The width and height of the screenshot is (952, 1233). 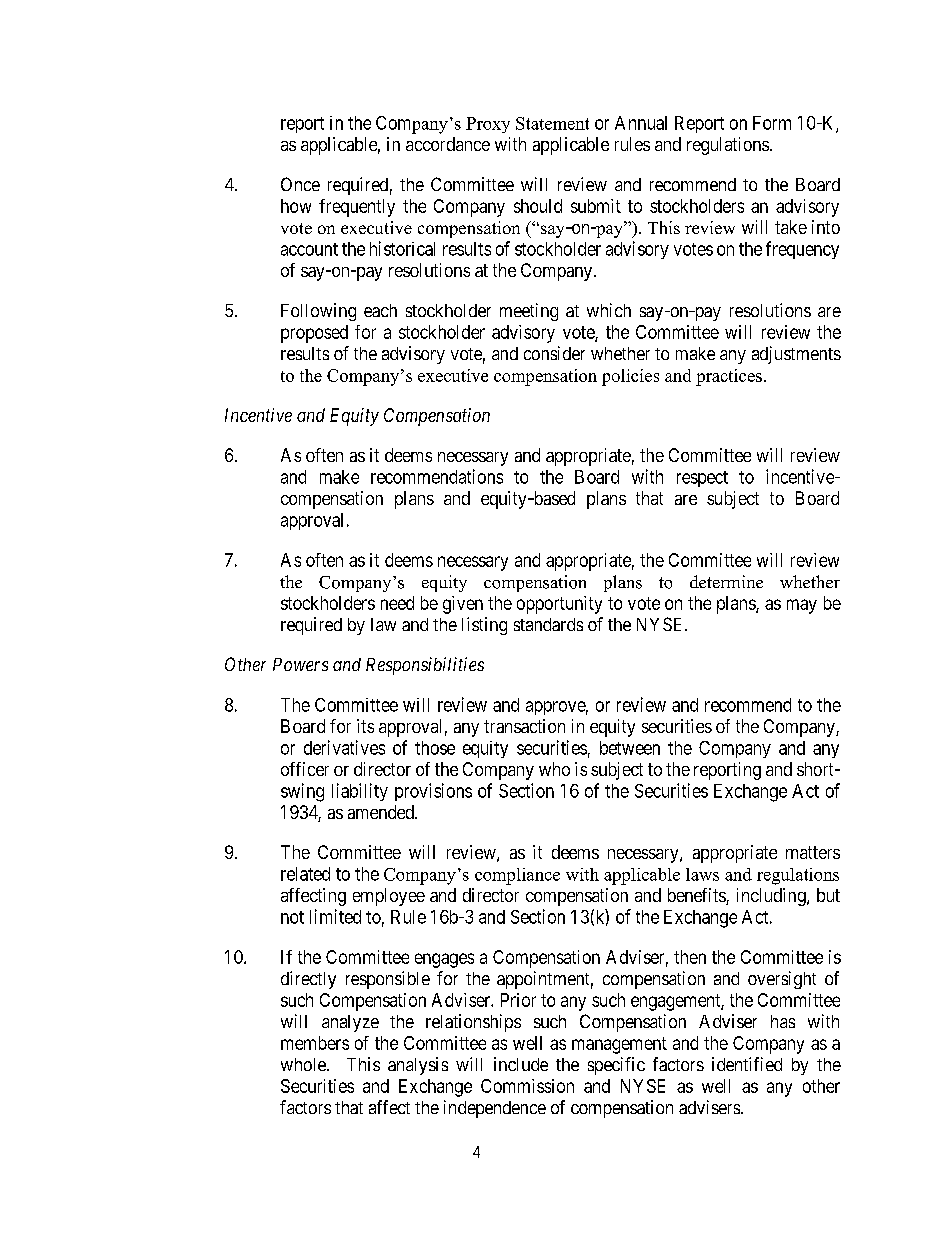 What do you see at coordinates (304, 1064) in the screenshot?
I see `whole` at bounding box center [304, 1064].
